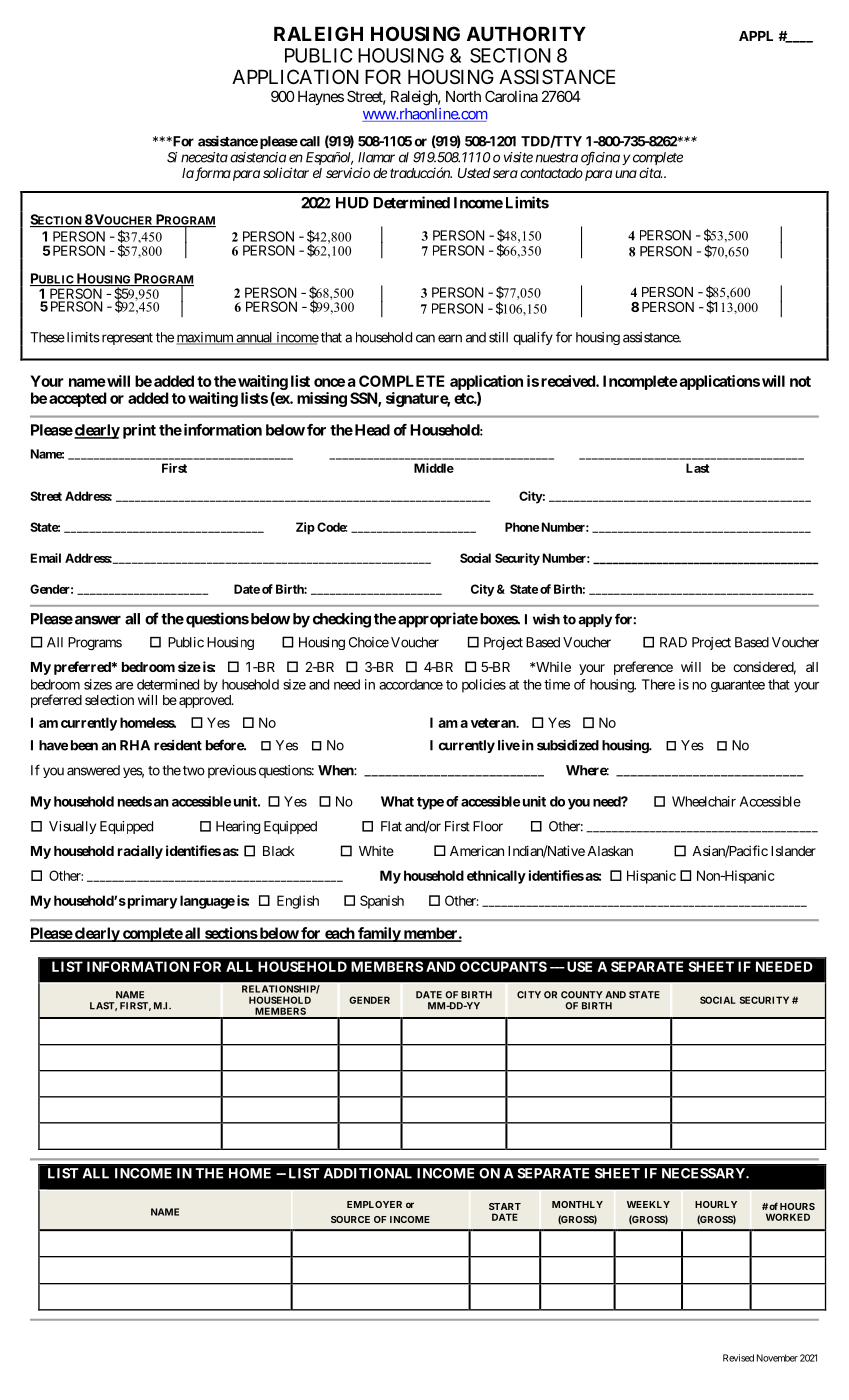  Describe the element at coordinates (374, 1204) in the page. I see `EMPLOYER` at that location.
